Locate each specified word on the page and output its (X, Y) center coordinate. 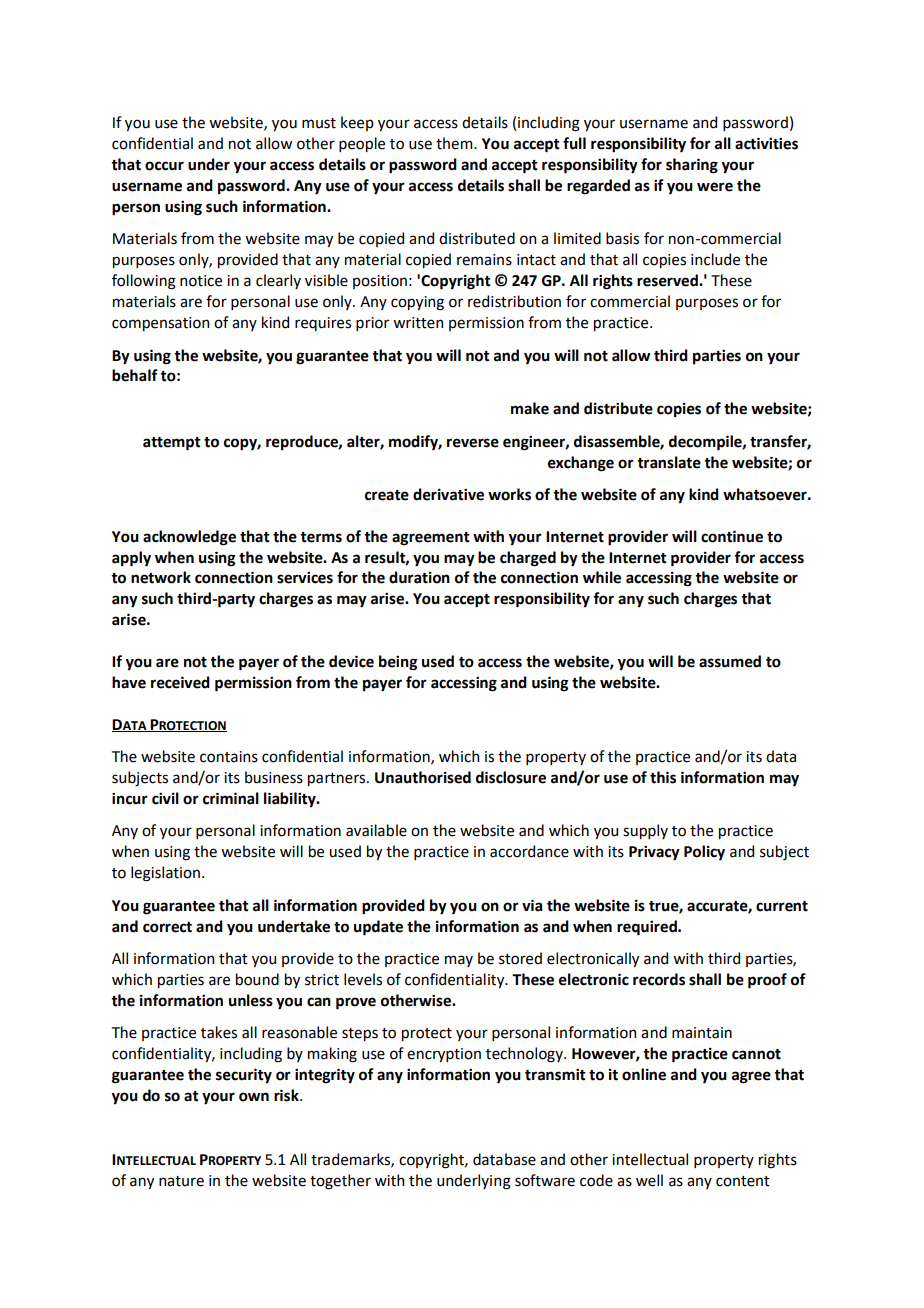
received (180, 682)
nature (181, 1181)
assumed (730, 661)
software (545, 1180)
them (455, 143)
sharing (692, 166)
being (398, 663)
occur (164, 166)
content (743, 1181)
